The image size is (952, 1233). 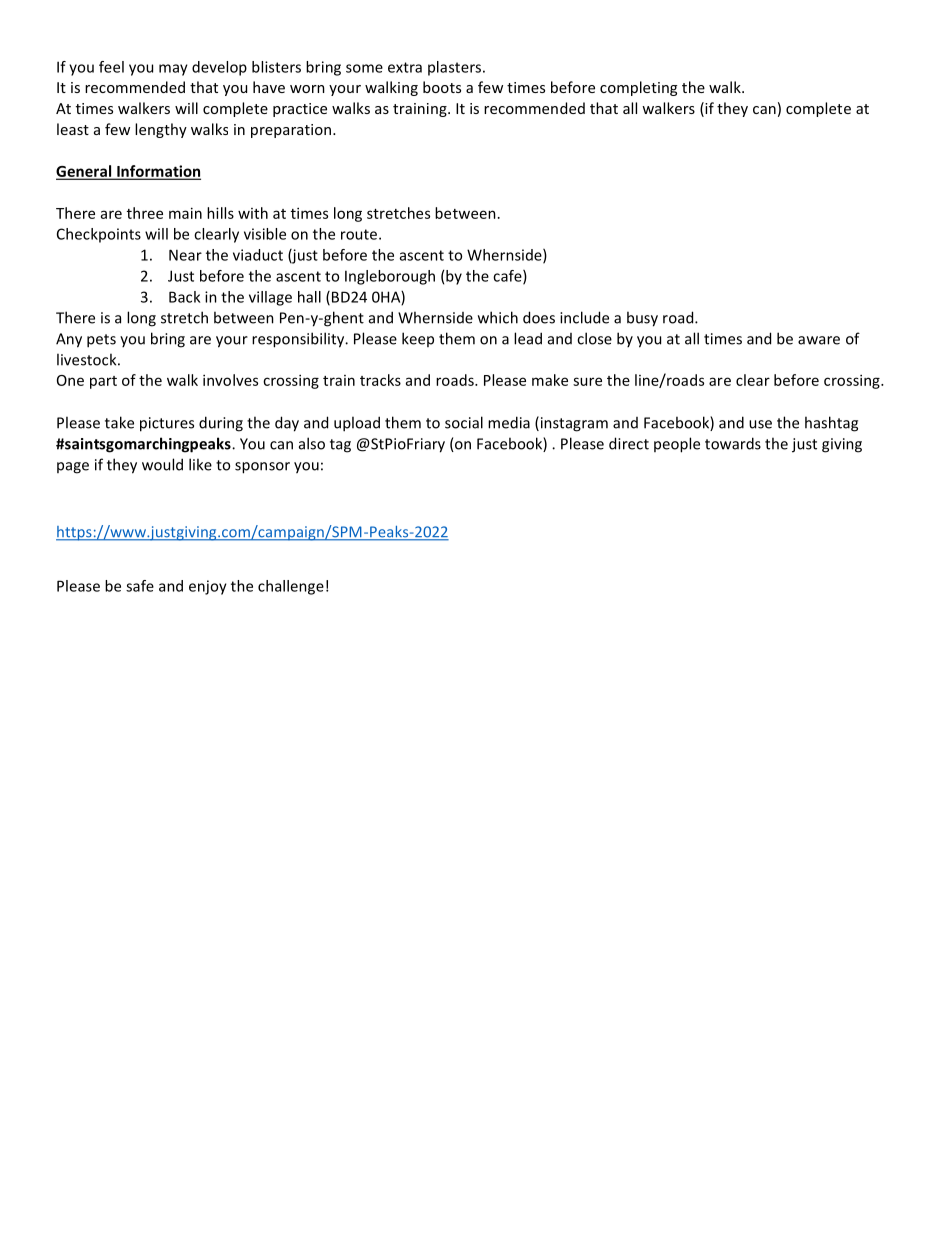 What do you see at coordinates (638, 88) in the screenshot?
I see `completing` at bounding box center [638, 88].
